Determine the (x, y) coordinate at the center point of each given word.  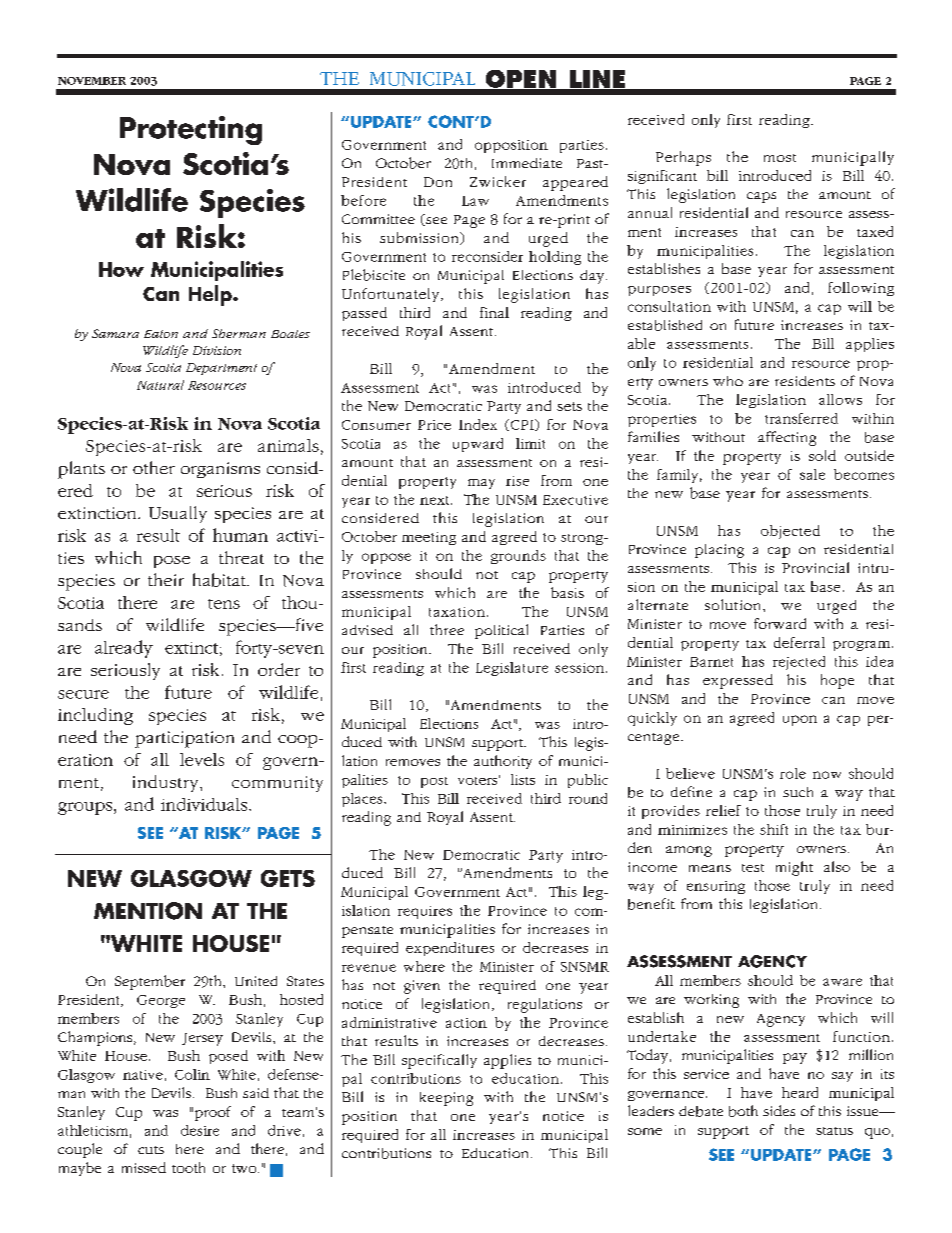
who (728, 381)
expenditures (450, 949)
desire (200, 1130)
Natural (160, 385)
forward (780, 623)
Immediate (527, 163)
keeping (446, 1099)
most (780, 158)
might (794, 868)
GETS (288, 878)
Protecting (191, 130)
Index (478, 424)
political (501, 631)
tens (224, 604)
